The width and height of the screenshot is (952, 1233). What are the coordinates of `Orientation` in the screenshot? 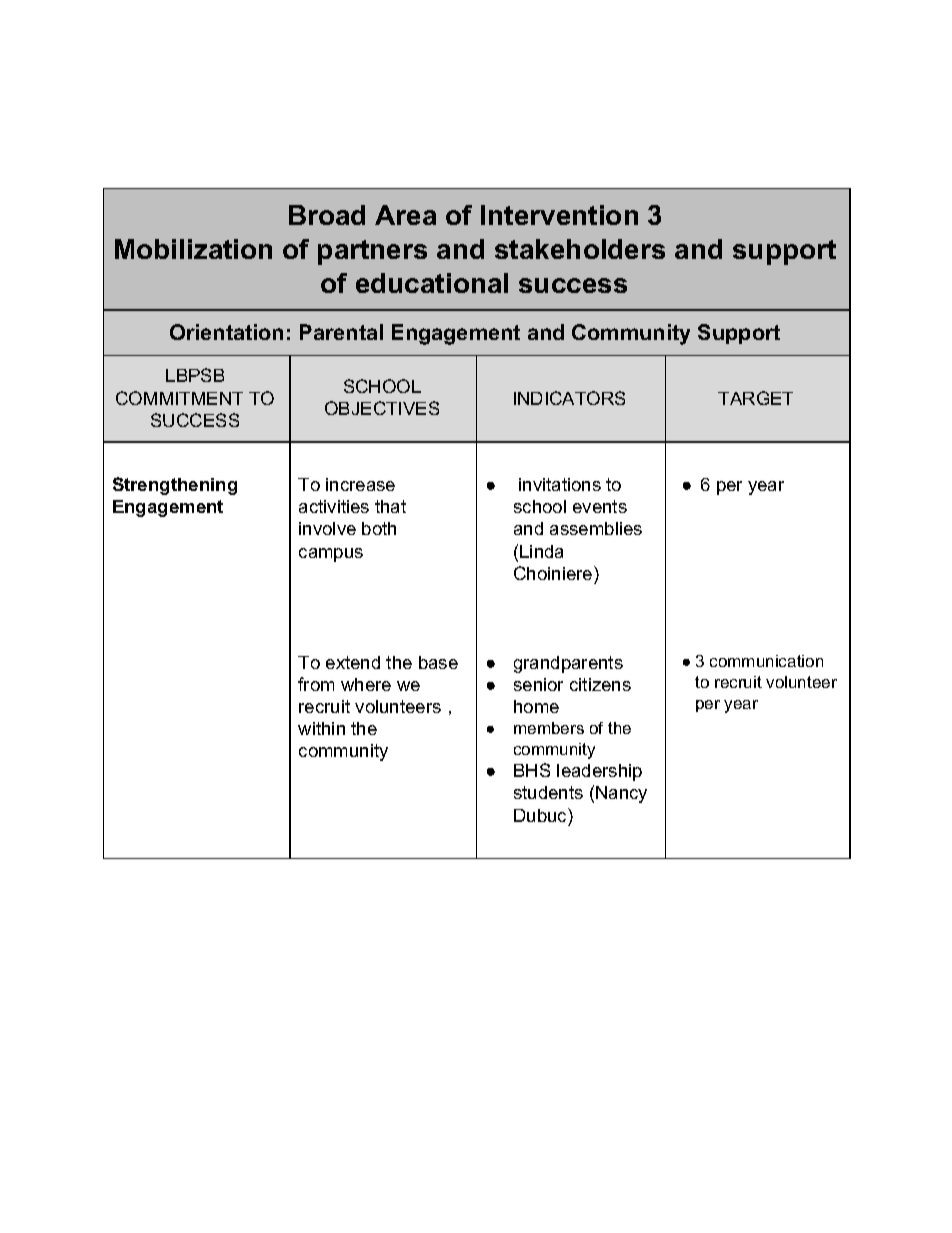 It's located at (226, 332).
